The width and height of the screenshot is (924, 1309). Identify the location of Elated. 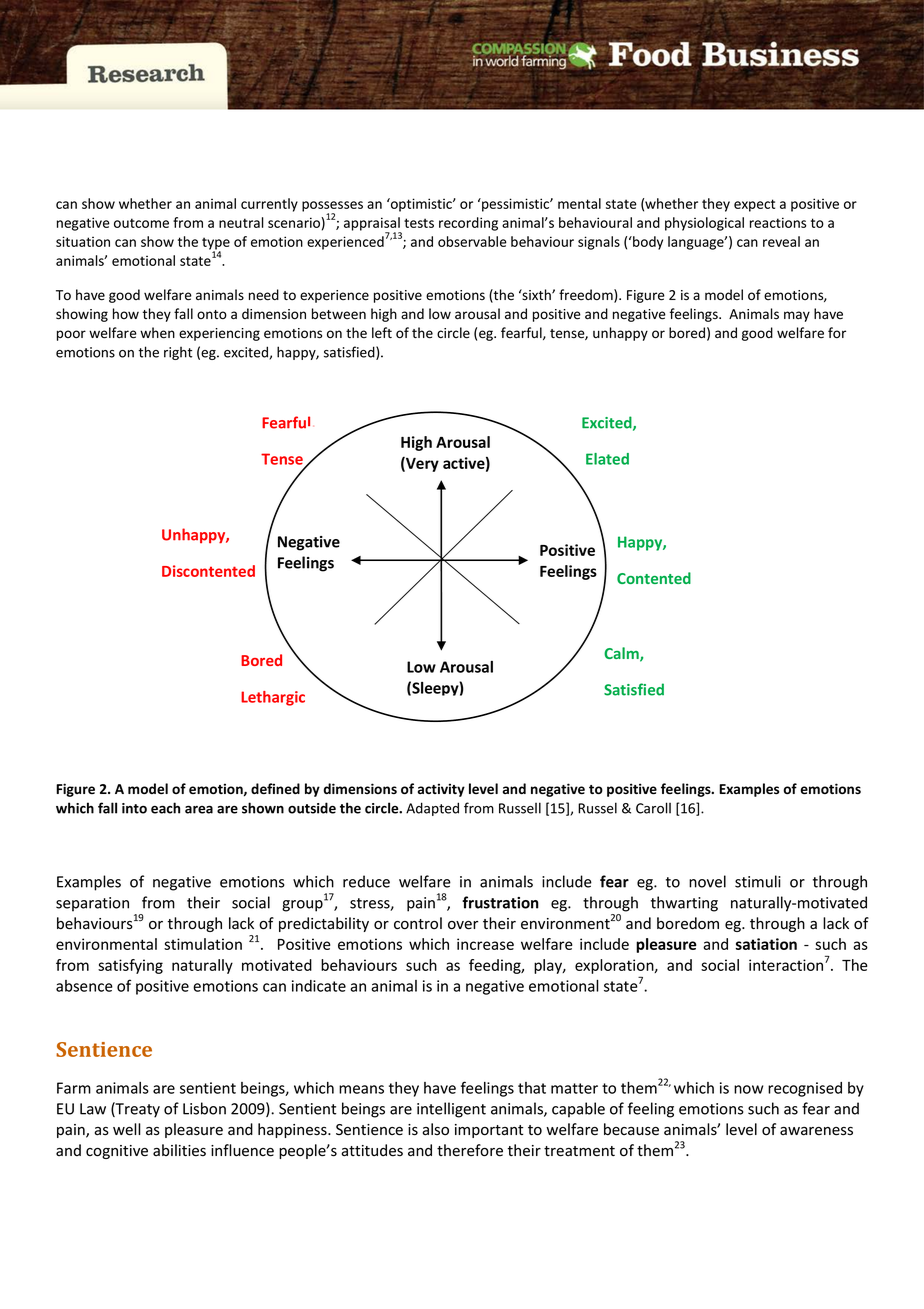
(607, 459).
